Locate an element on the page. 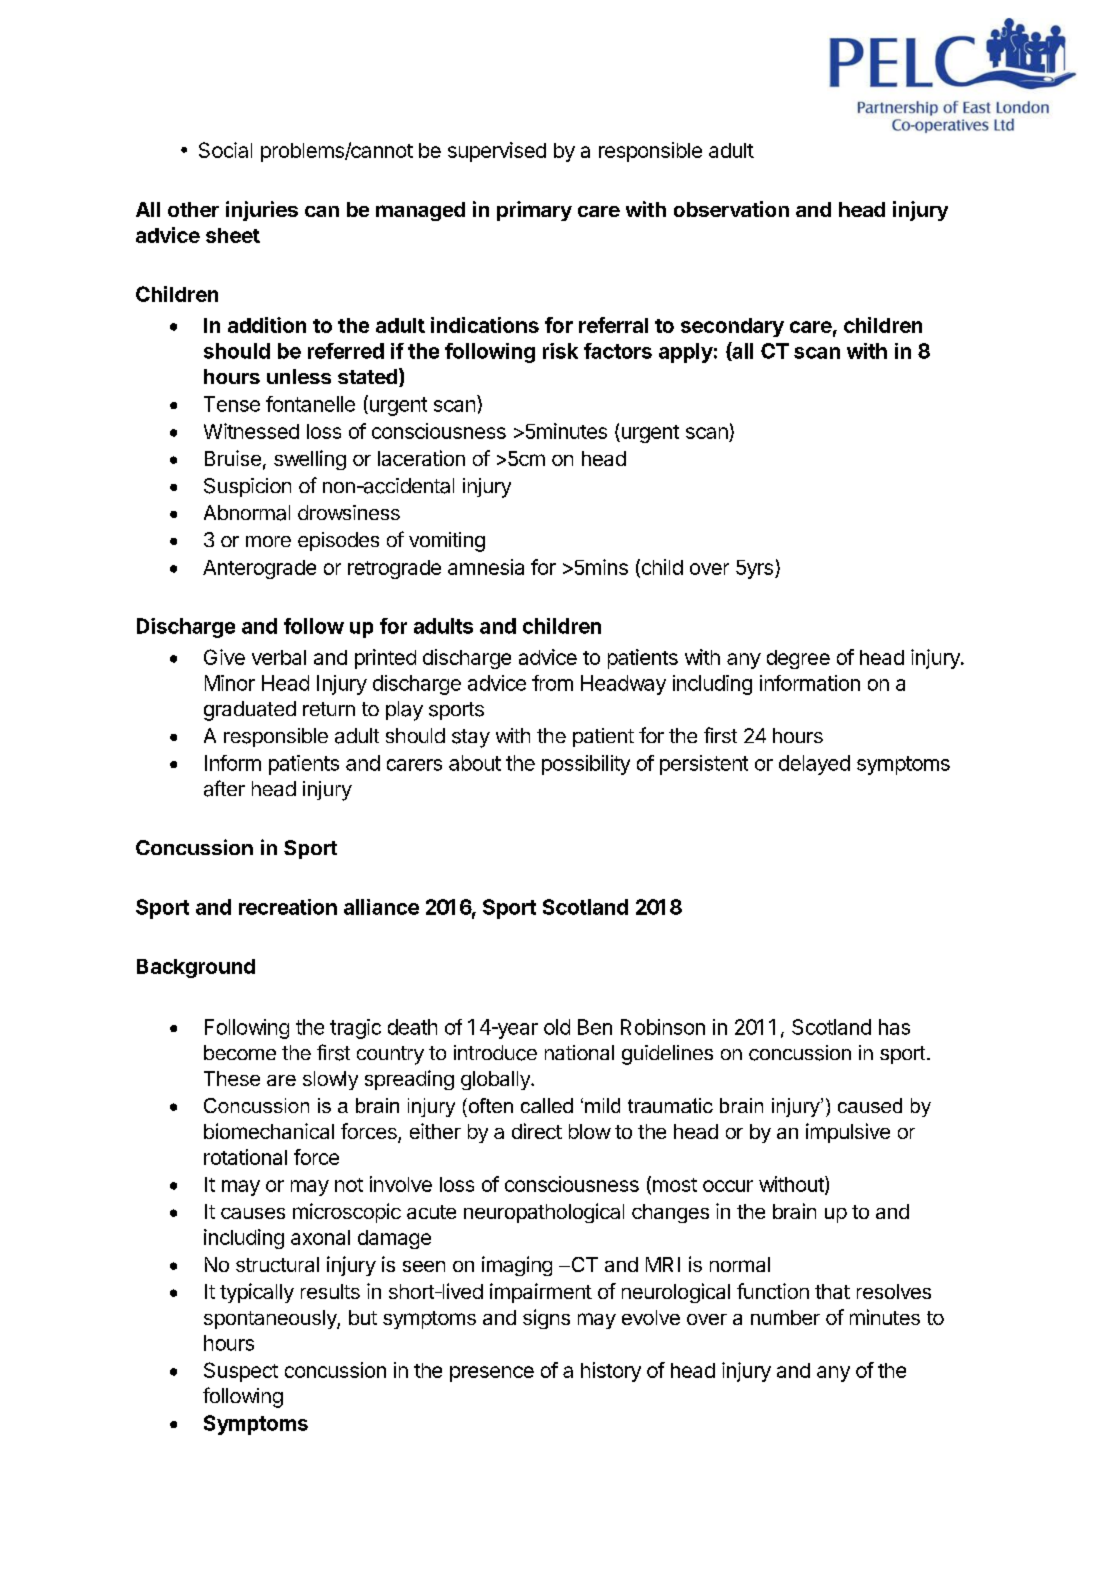 The image size is (1118, 1582). Suspect is located at coordinates (241, 1372).
